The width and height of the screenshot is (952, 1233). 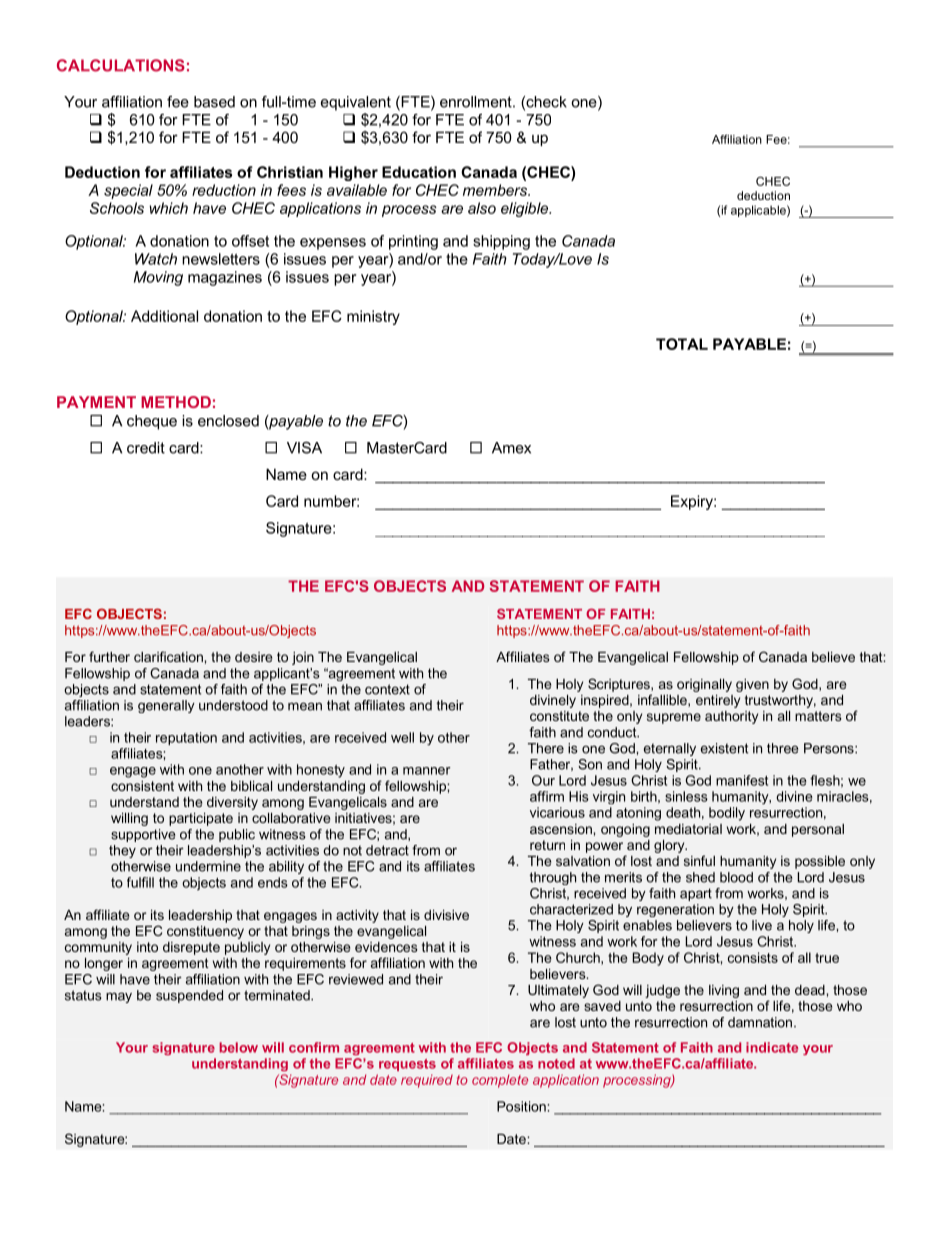 What do you see at coordinates (526, 209) in the screenshot?
I see `eligible` at bounding box center [526, 209].
